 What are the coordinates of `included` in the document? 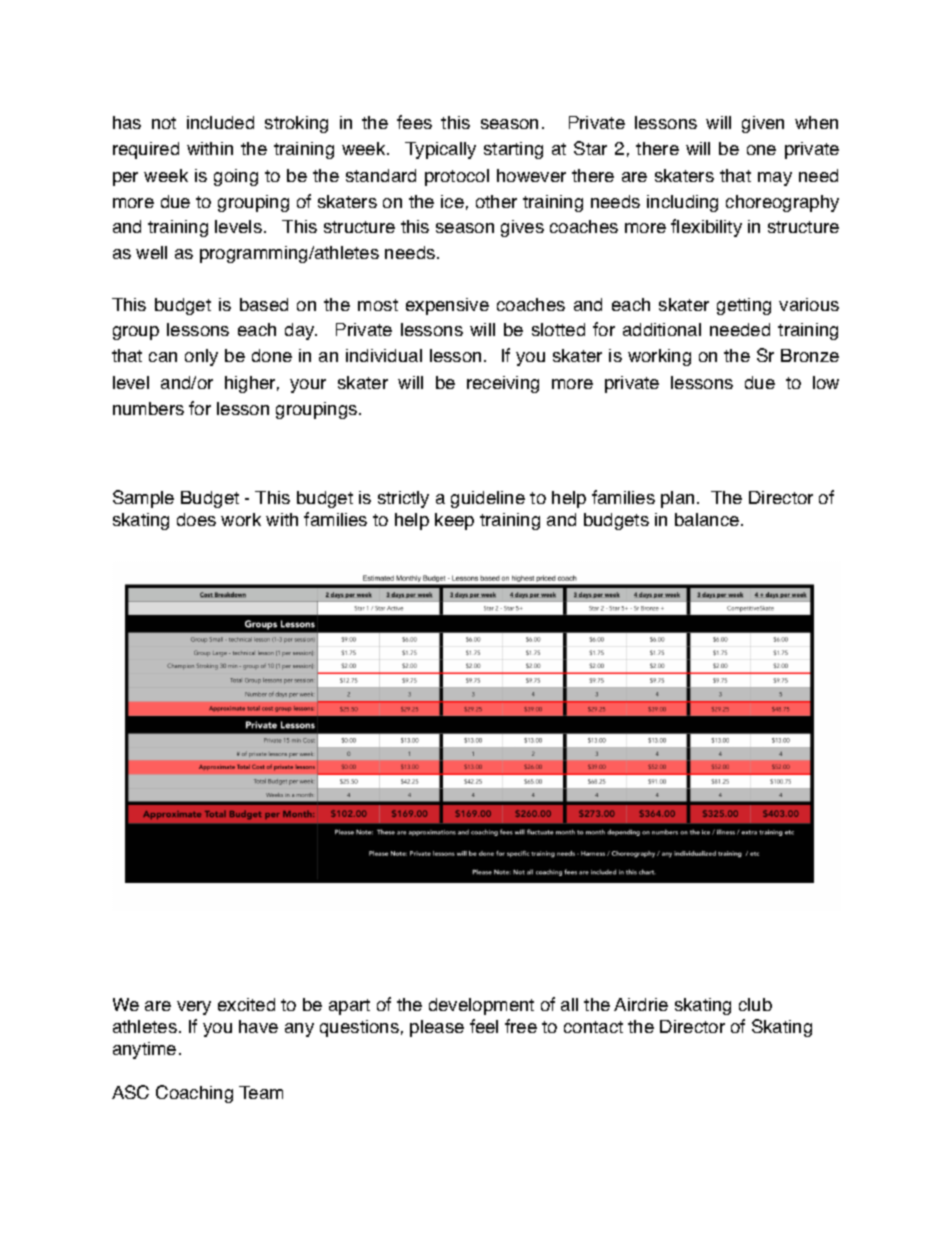 It's located at (220, 122).
